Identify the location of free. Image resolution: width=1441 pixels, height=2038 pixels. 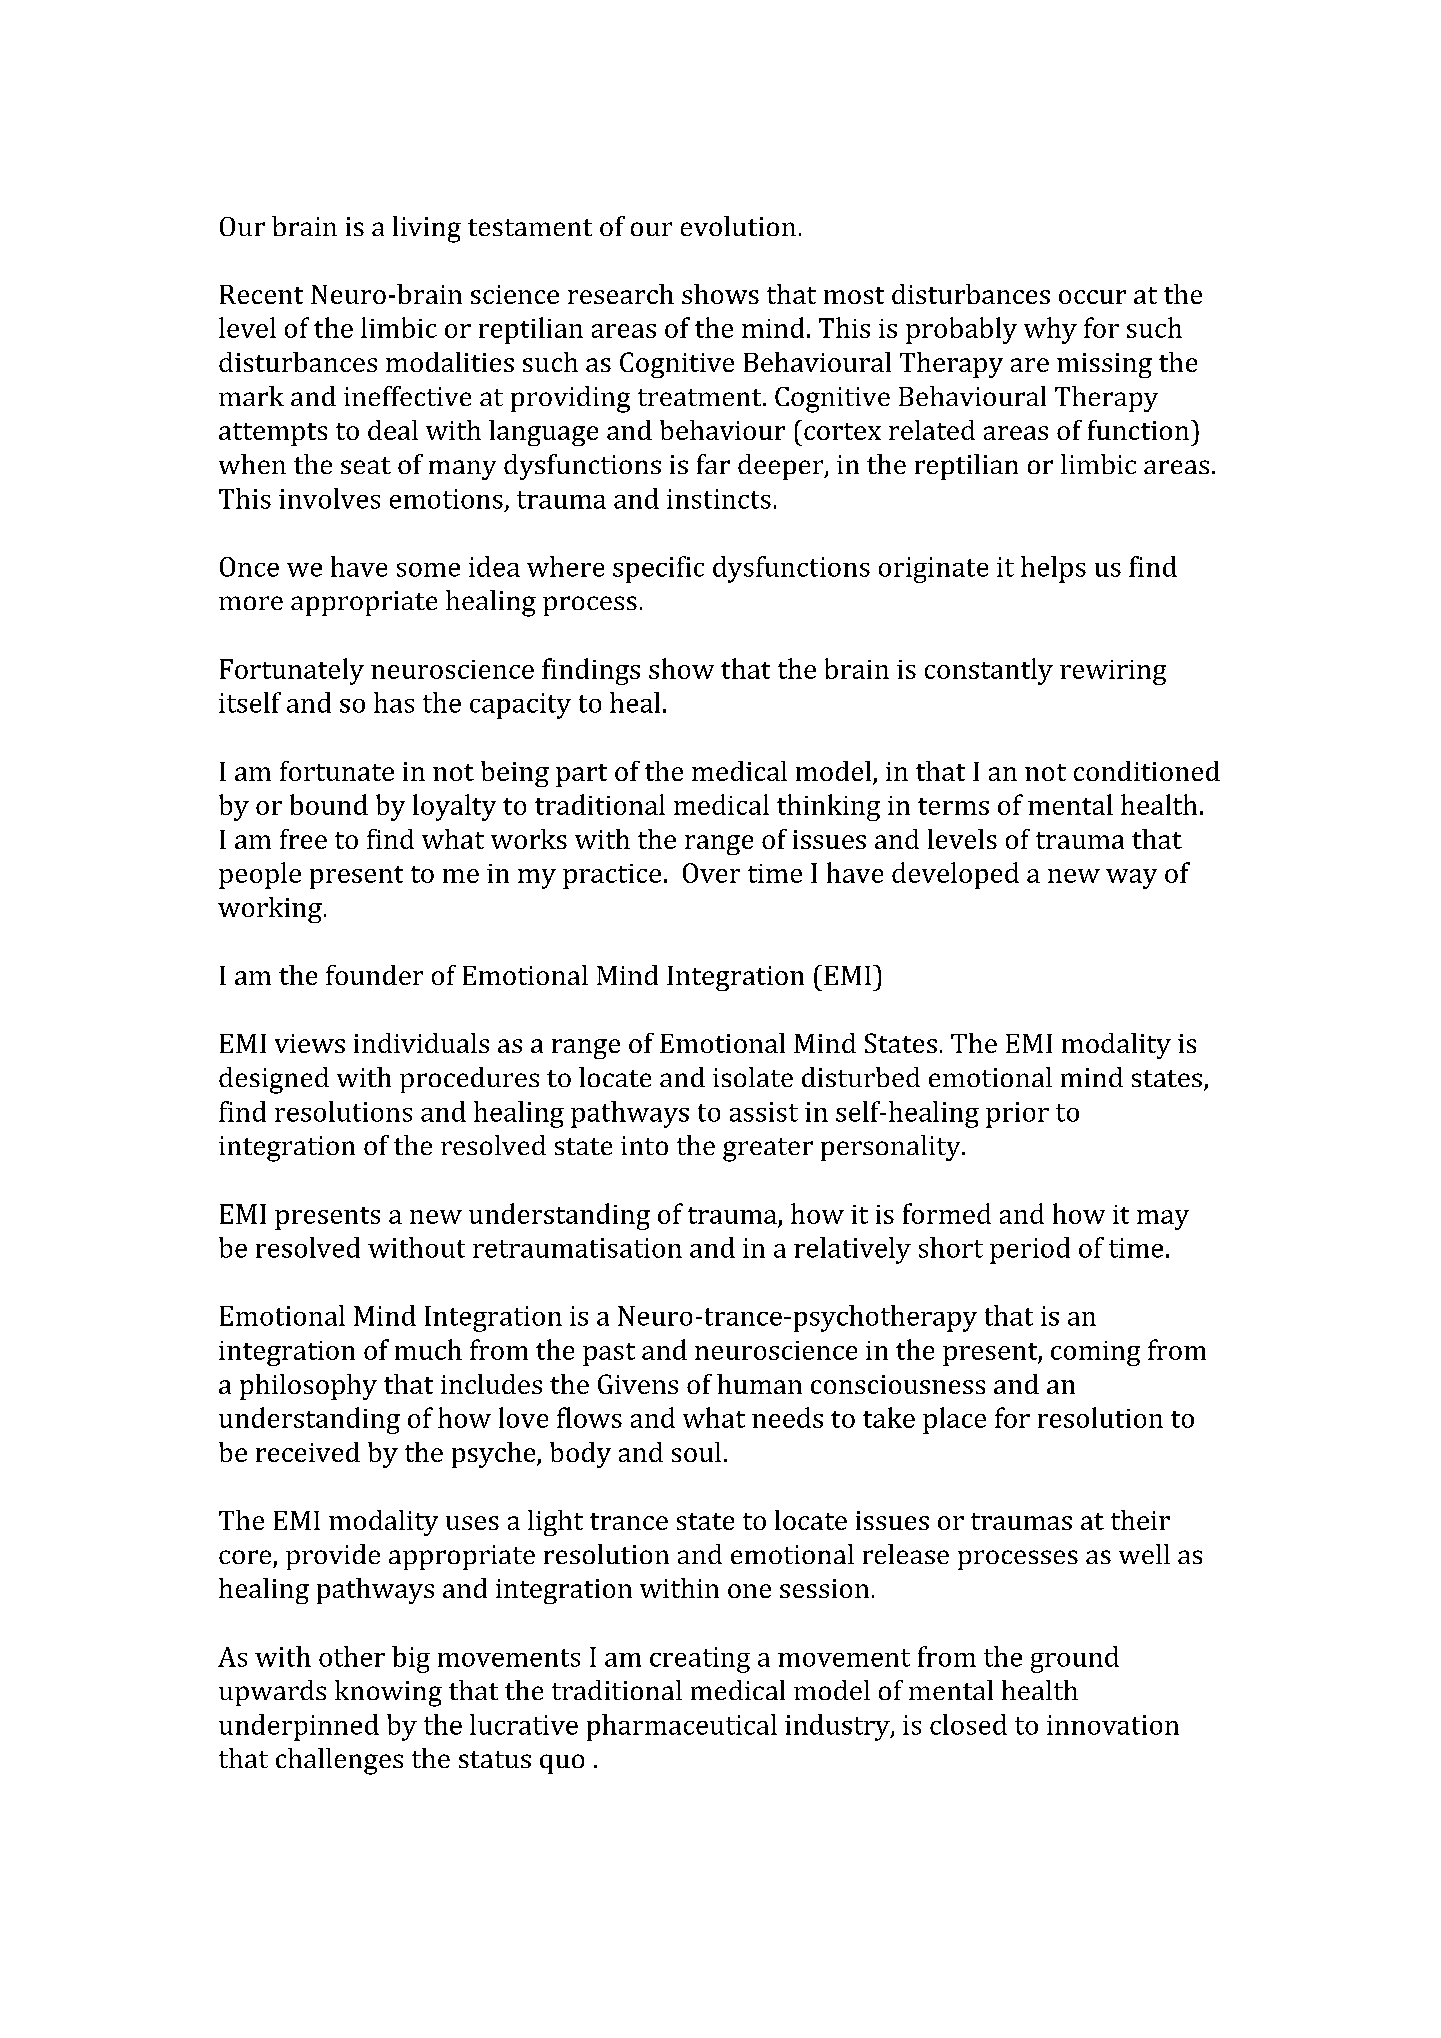
(303, 839).
